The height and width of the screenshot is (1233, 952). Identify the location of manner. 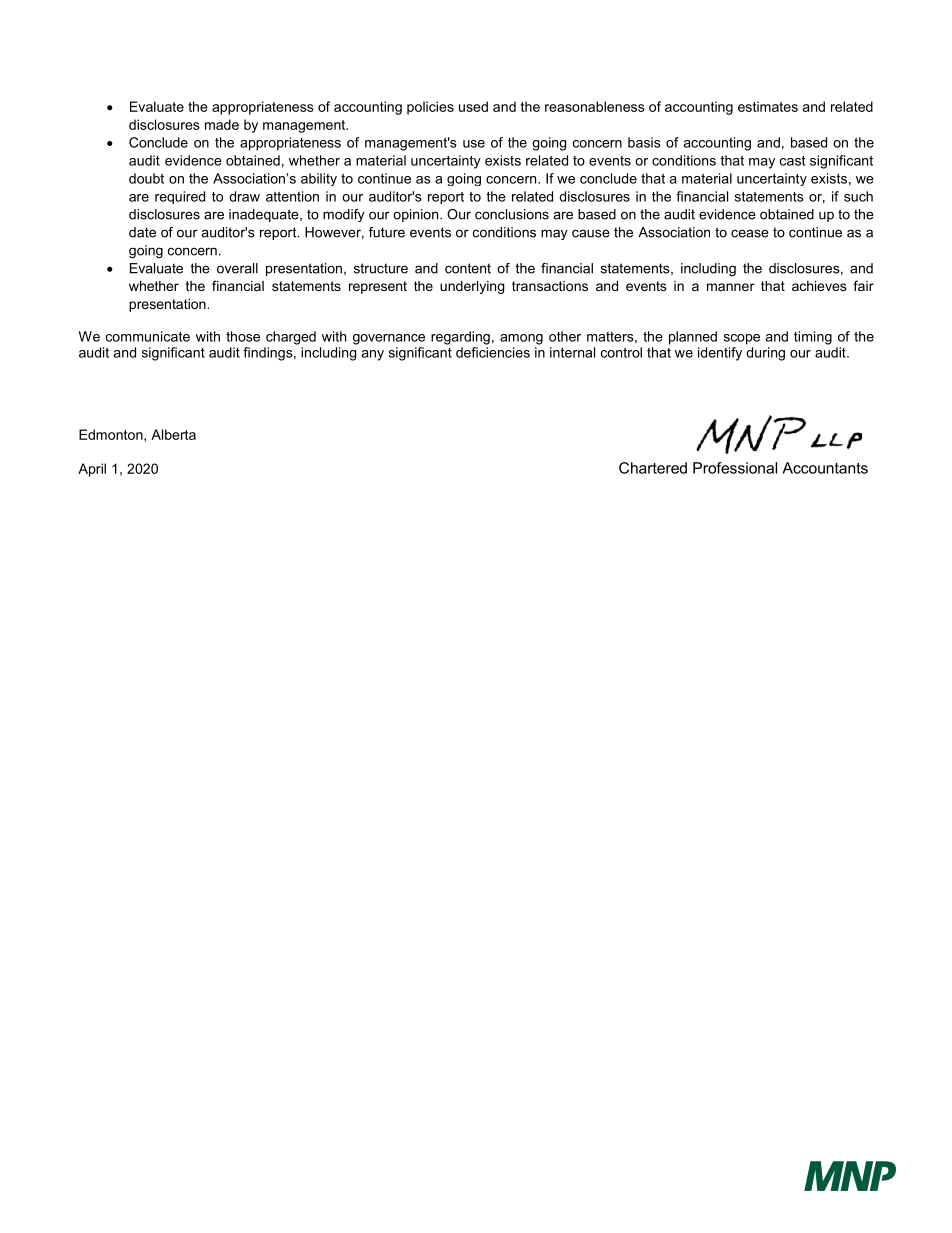
(730, 287).
